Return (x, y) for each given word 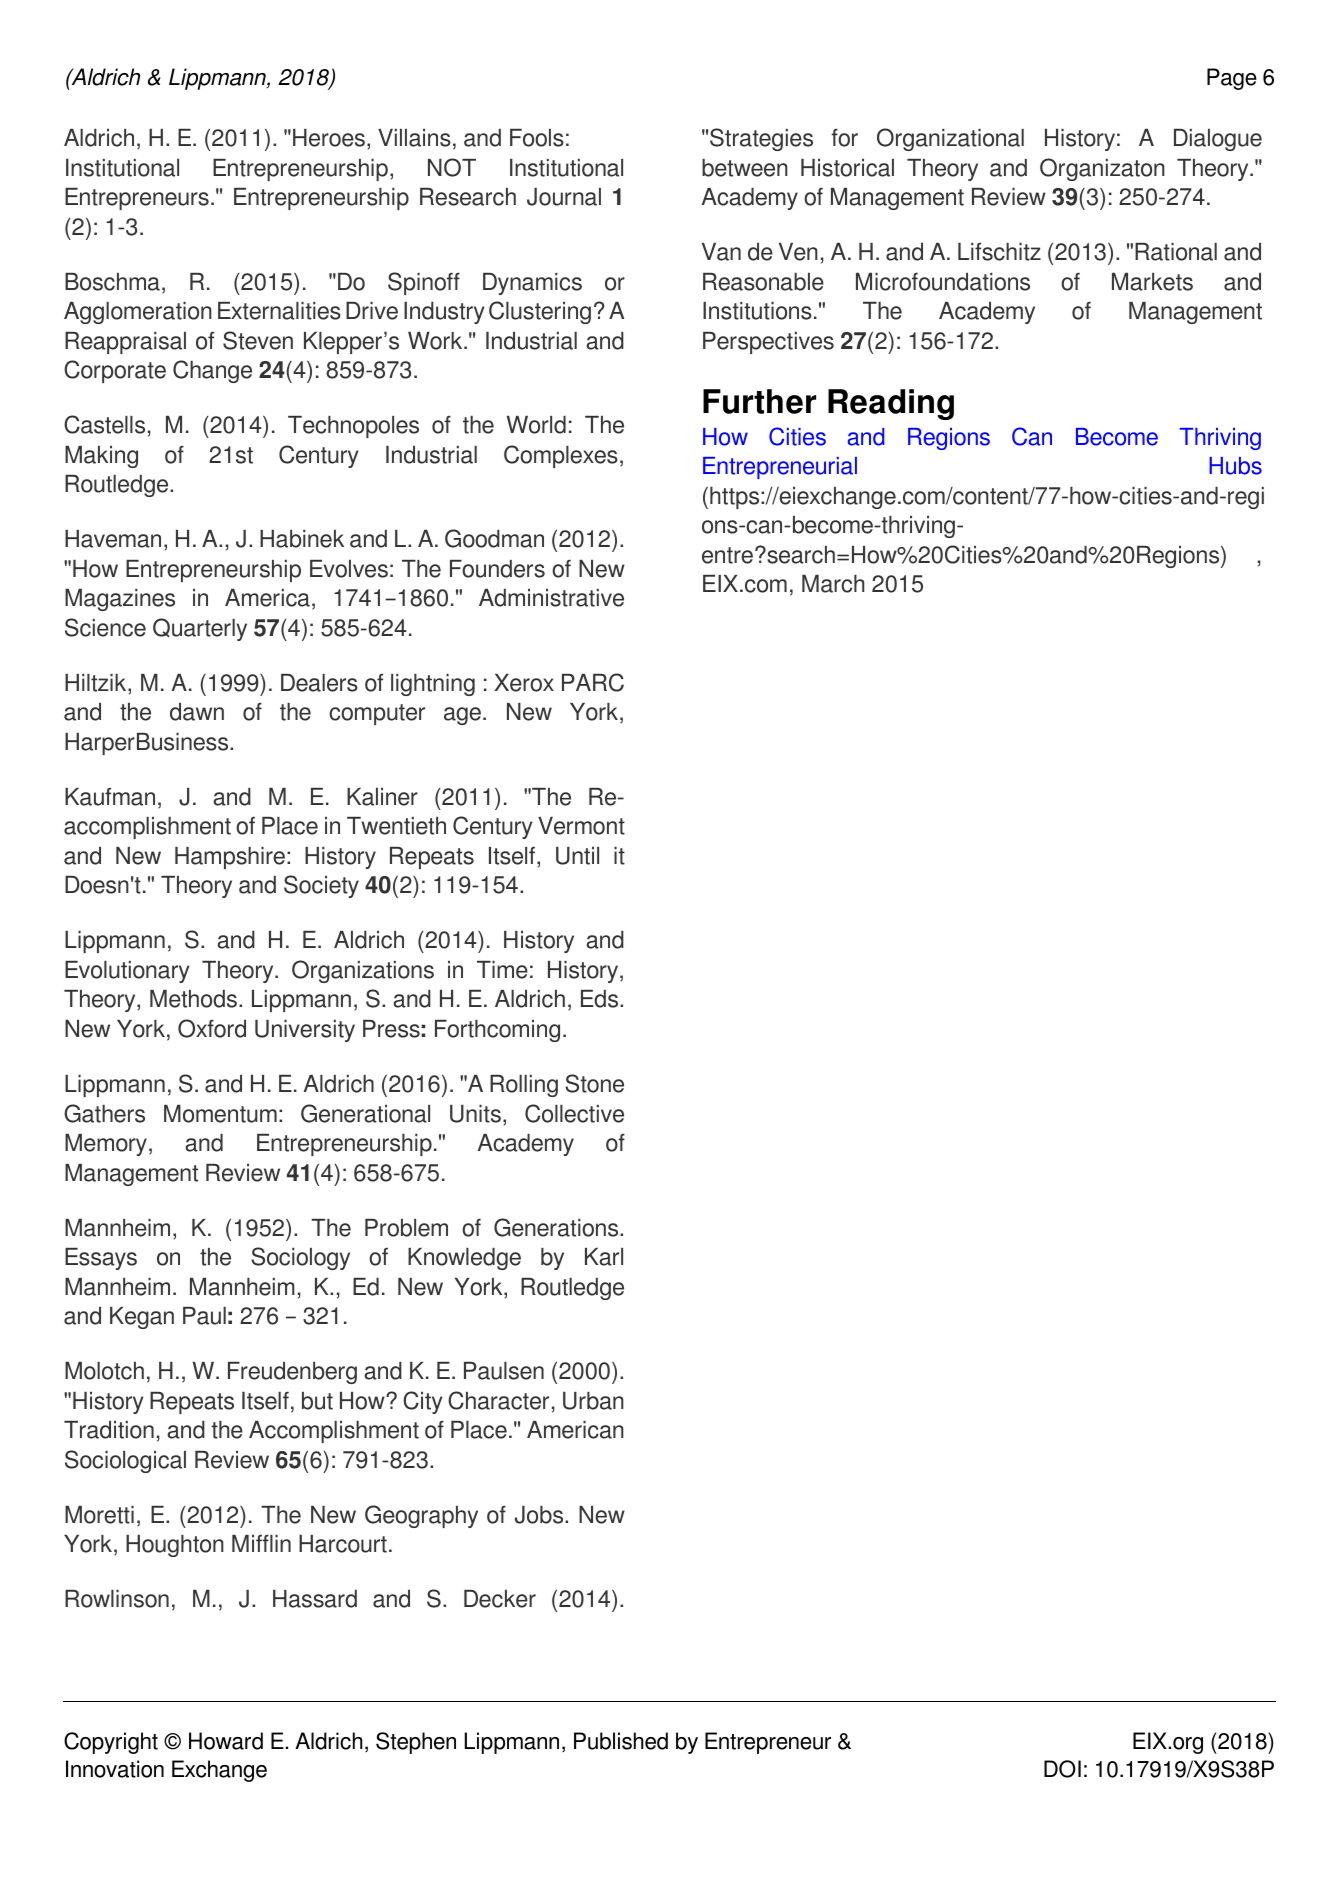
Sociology (300, 1258)
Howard (226, 1741)
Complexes (561, 456)
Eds (601, 999)
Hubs (1235, 466)
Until (577, 856)
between (745, 168)
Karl (604, 1257)
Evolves (349, 569)
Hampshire (231, 858)
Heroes (329, 138)
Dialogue (1218, 140)
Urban (593, 1401)
